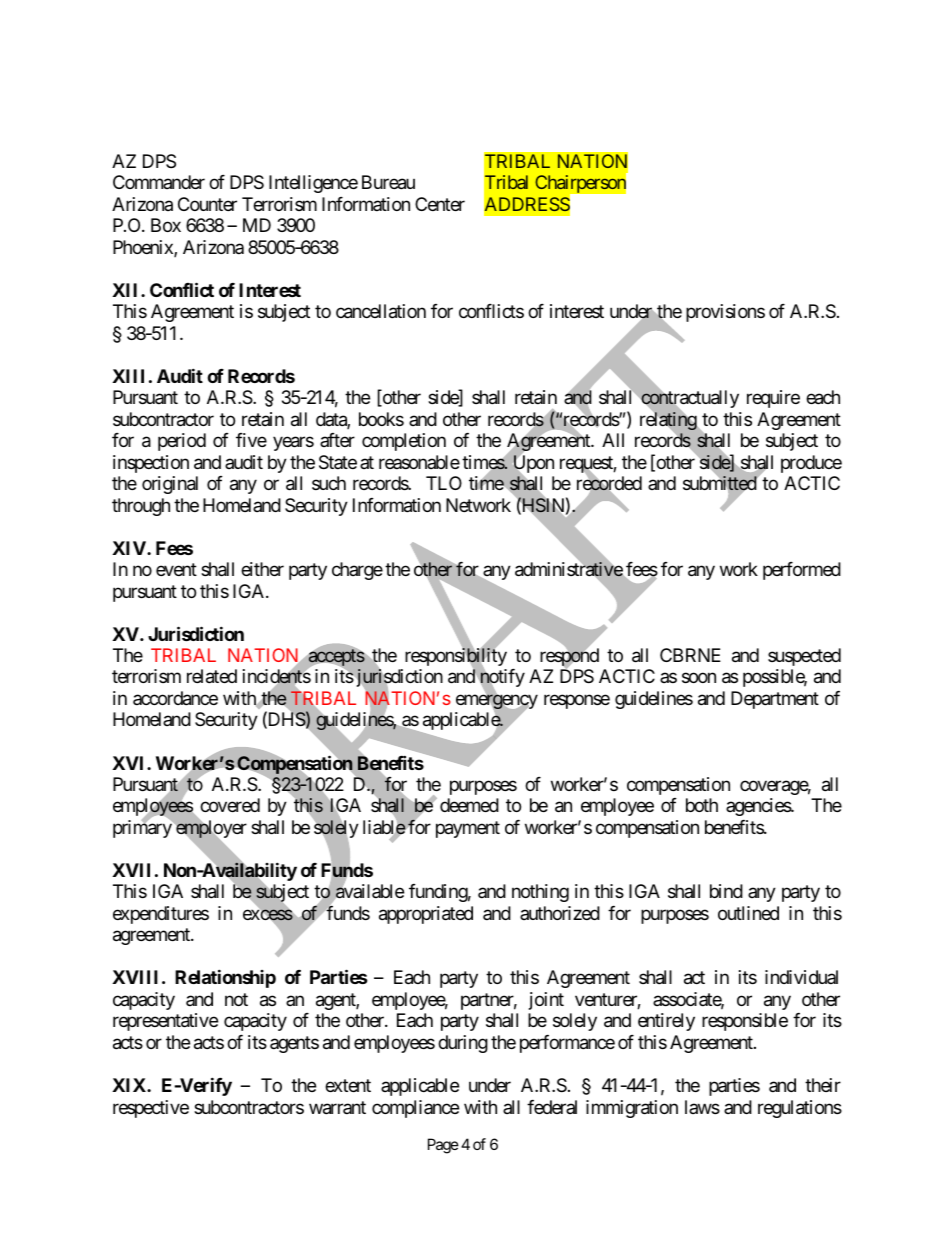  What do you see at coordinates (463, 1044) in the document?
I see `during` at bounding box center [463, 1044].
